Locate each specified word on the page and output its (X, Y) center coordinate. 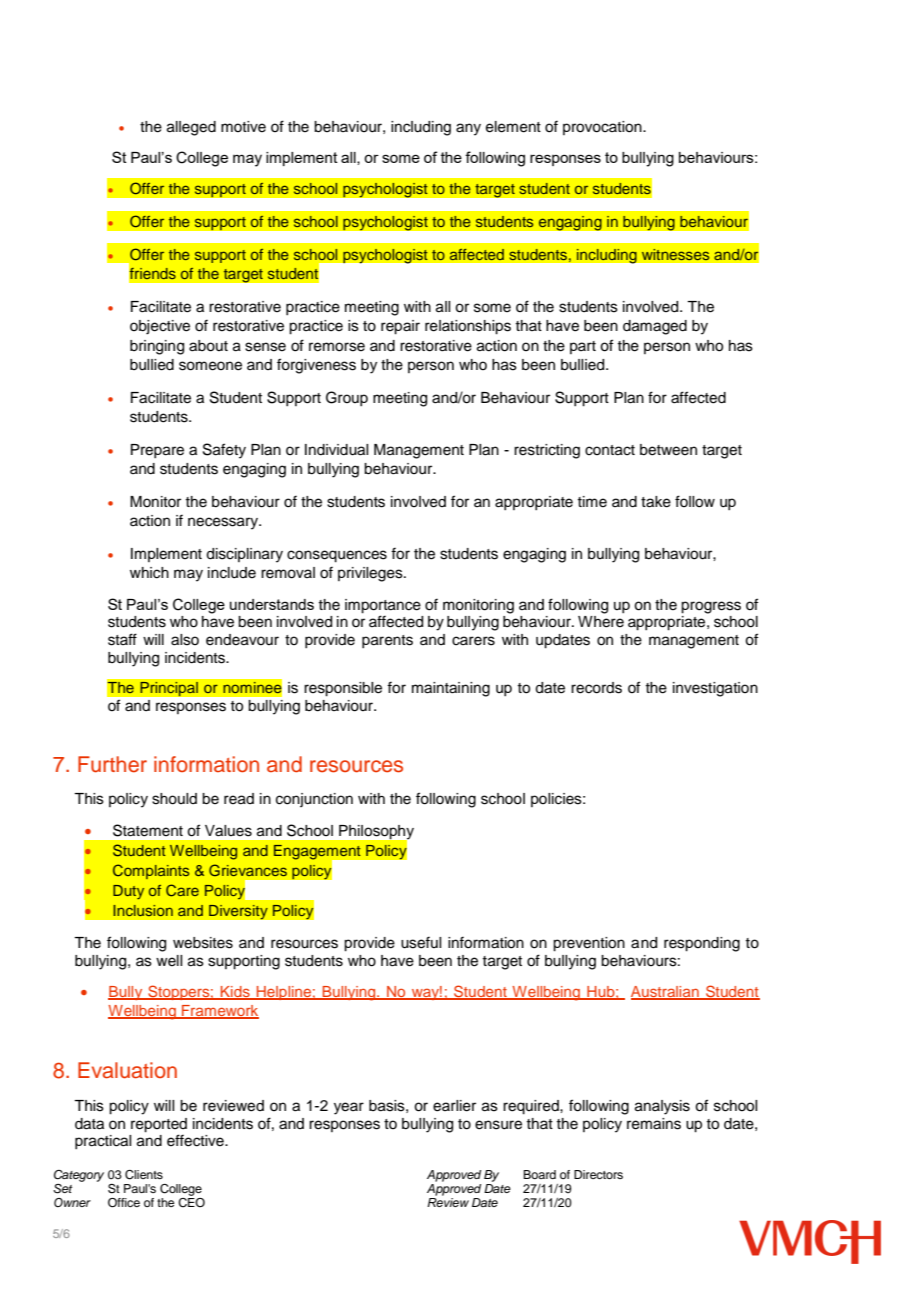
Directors (598, 1174)
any (468, 129)
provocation (603, 128)
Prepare (157, 451)
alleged (191, 128)
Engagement (318, 853)
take (656, 502)
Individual (336, 450)
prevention (589, 944)
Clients (144, 1175)
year (349, 1108)
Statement (148, 830)
